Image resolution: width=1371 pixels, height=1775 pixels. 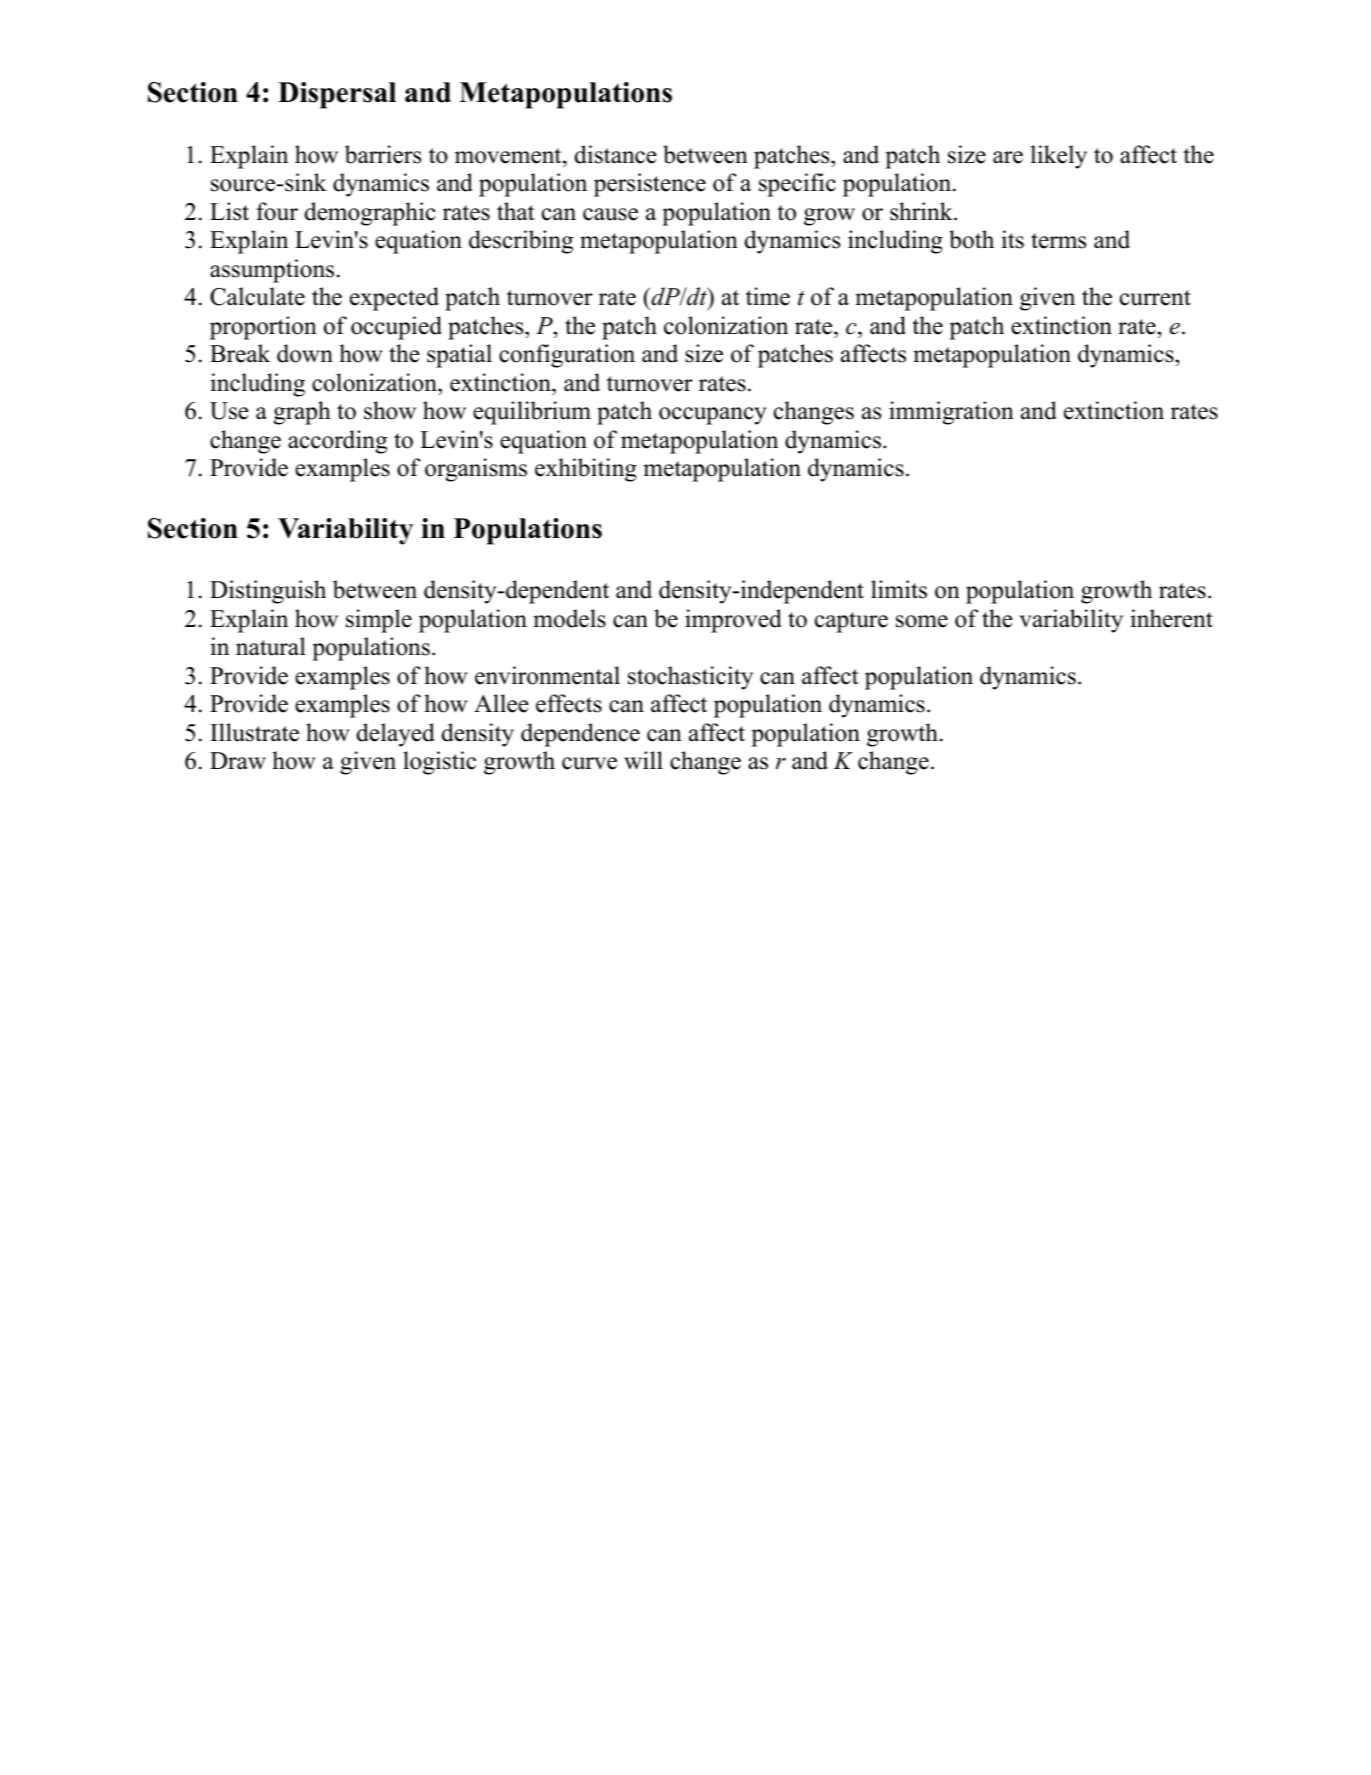 What do you see at coordinates (951, 413) in the page?
I see `immigration` at bounding box center [951, 413].
